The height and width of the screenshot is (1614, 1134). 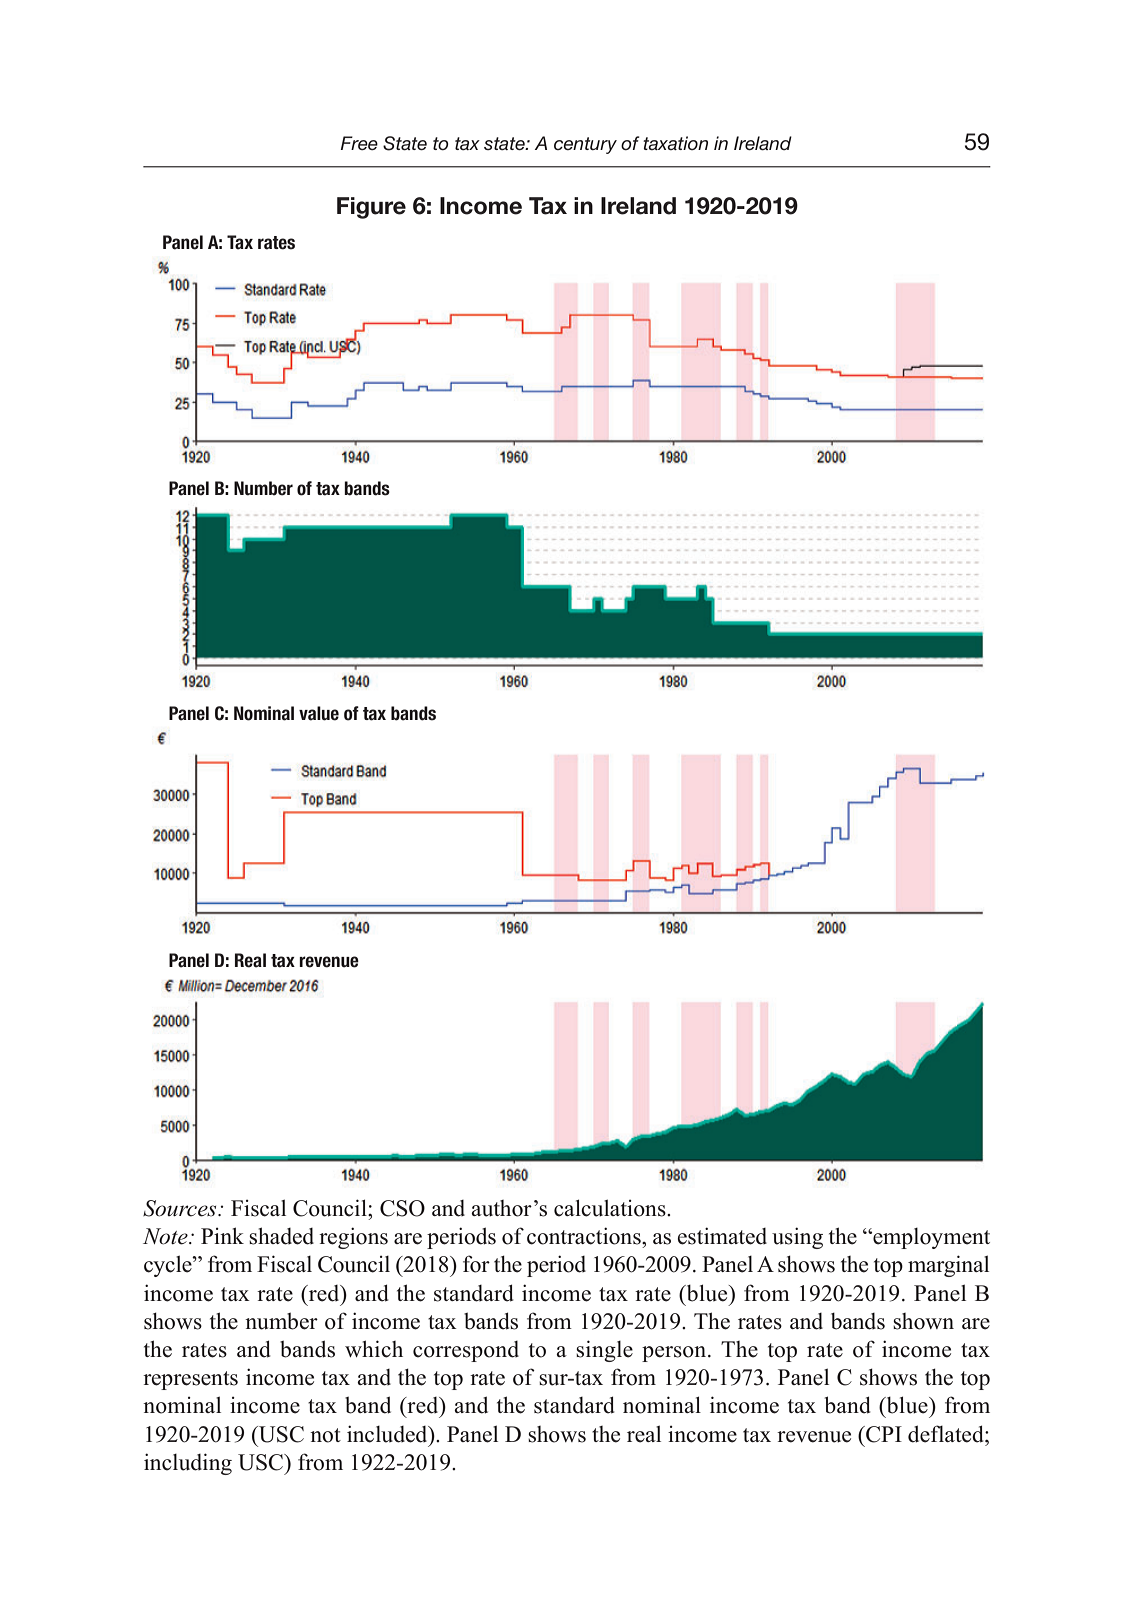 I want to click on century, so click(x=585, y=145).
